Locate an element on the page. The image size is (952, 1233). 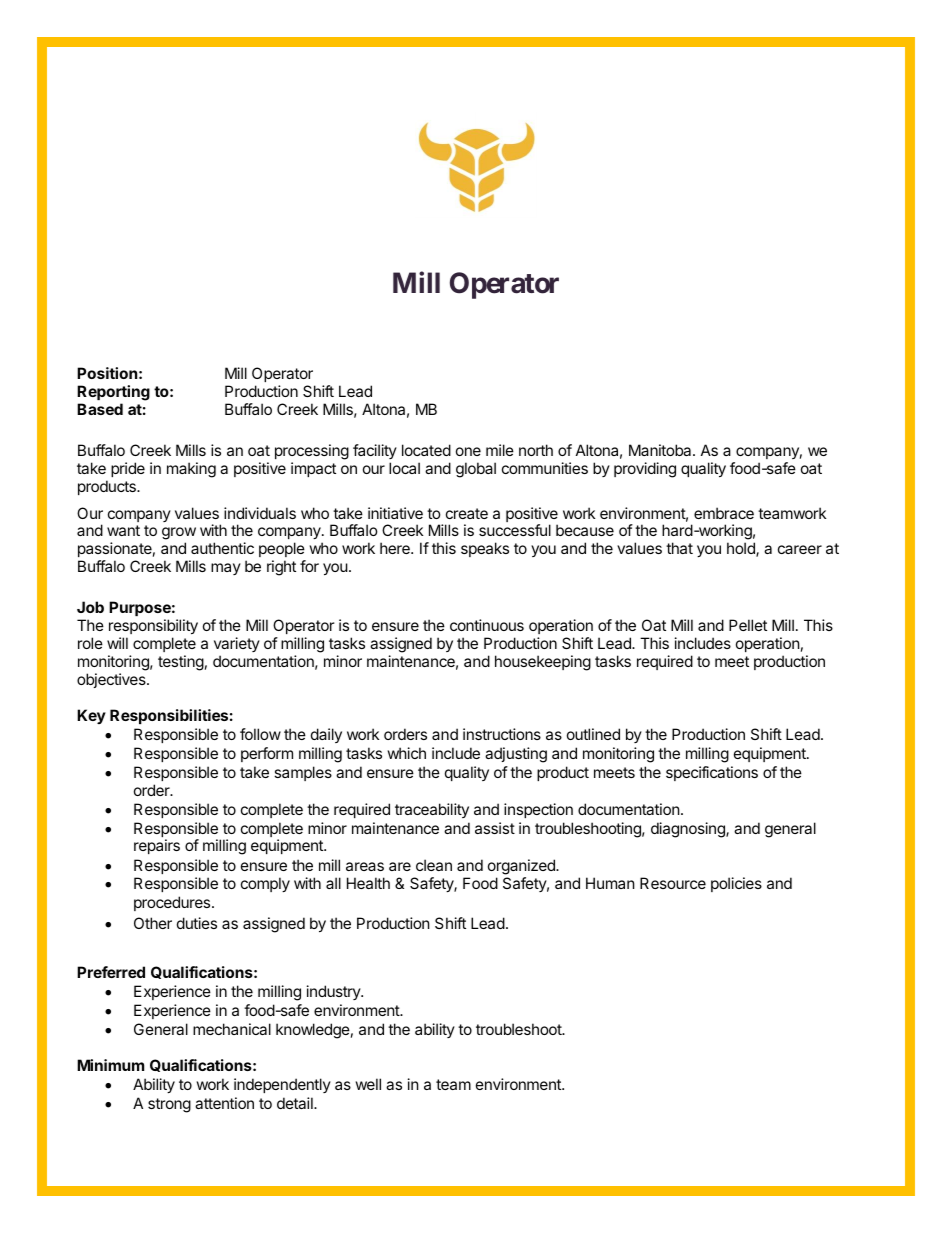
strong is located at coordinates (169, 1105).
